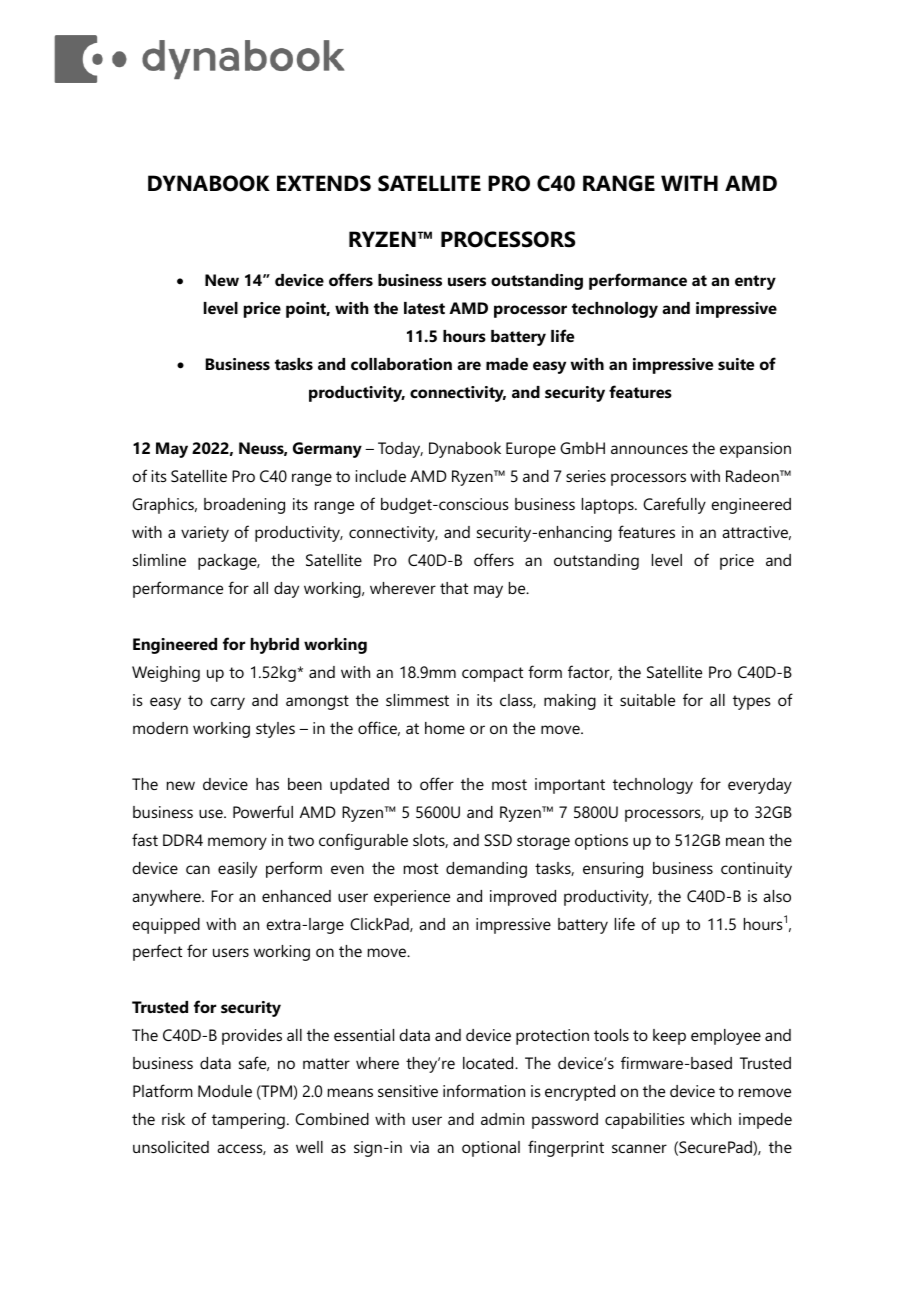 Image resolution: width=924 pixels, height=1308 pixels. Describe the element at coordinates (324, 183) in the document. I see `EXTENDS` at that location.
